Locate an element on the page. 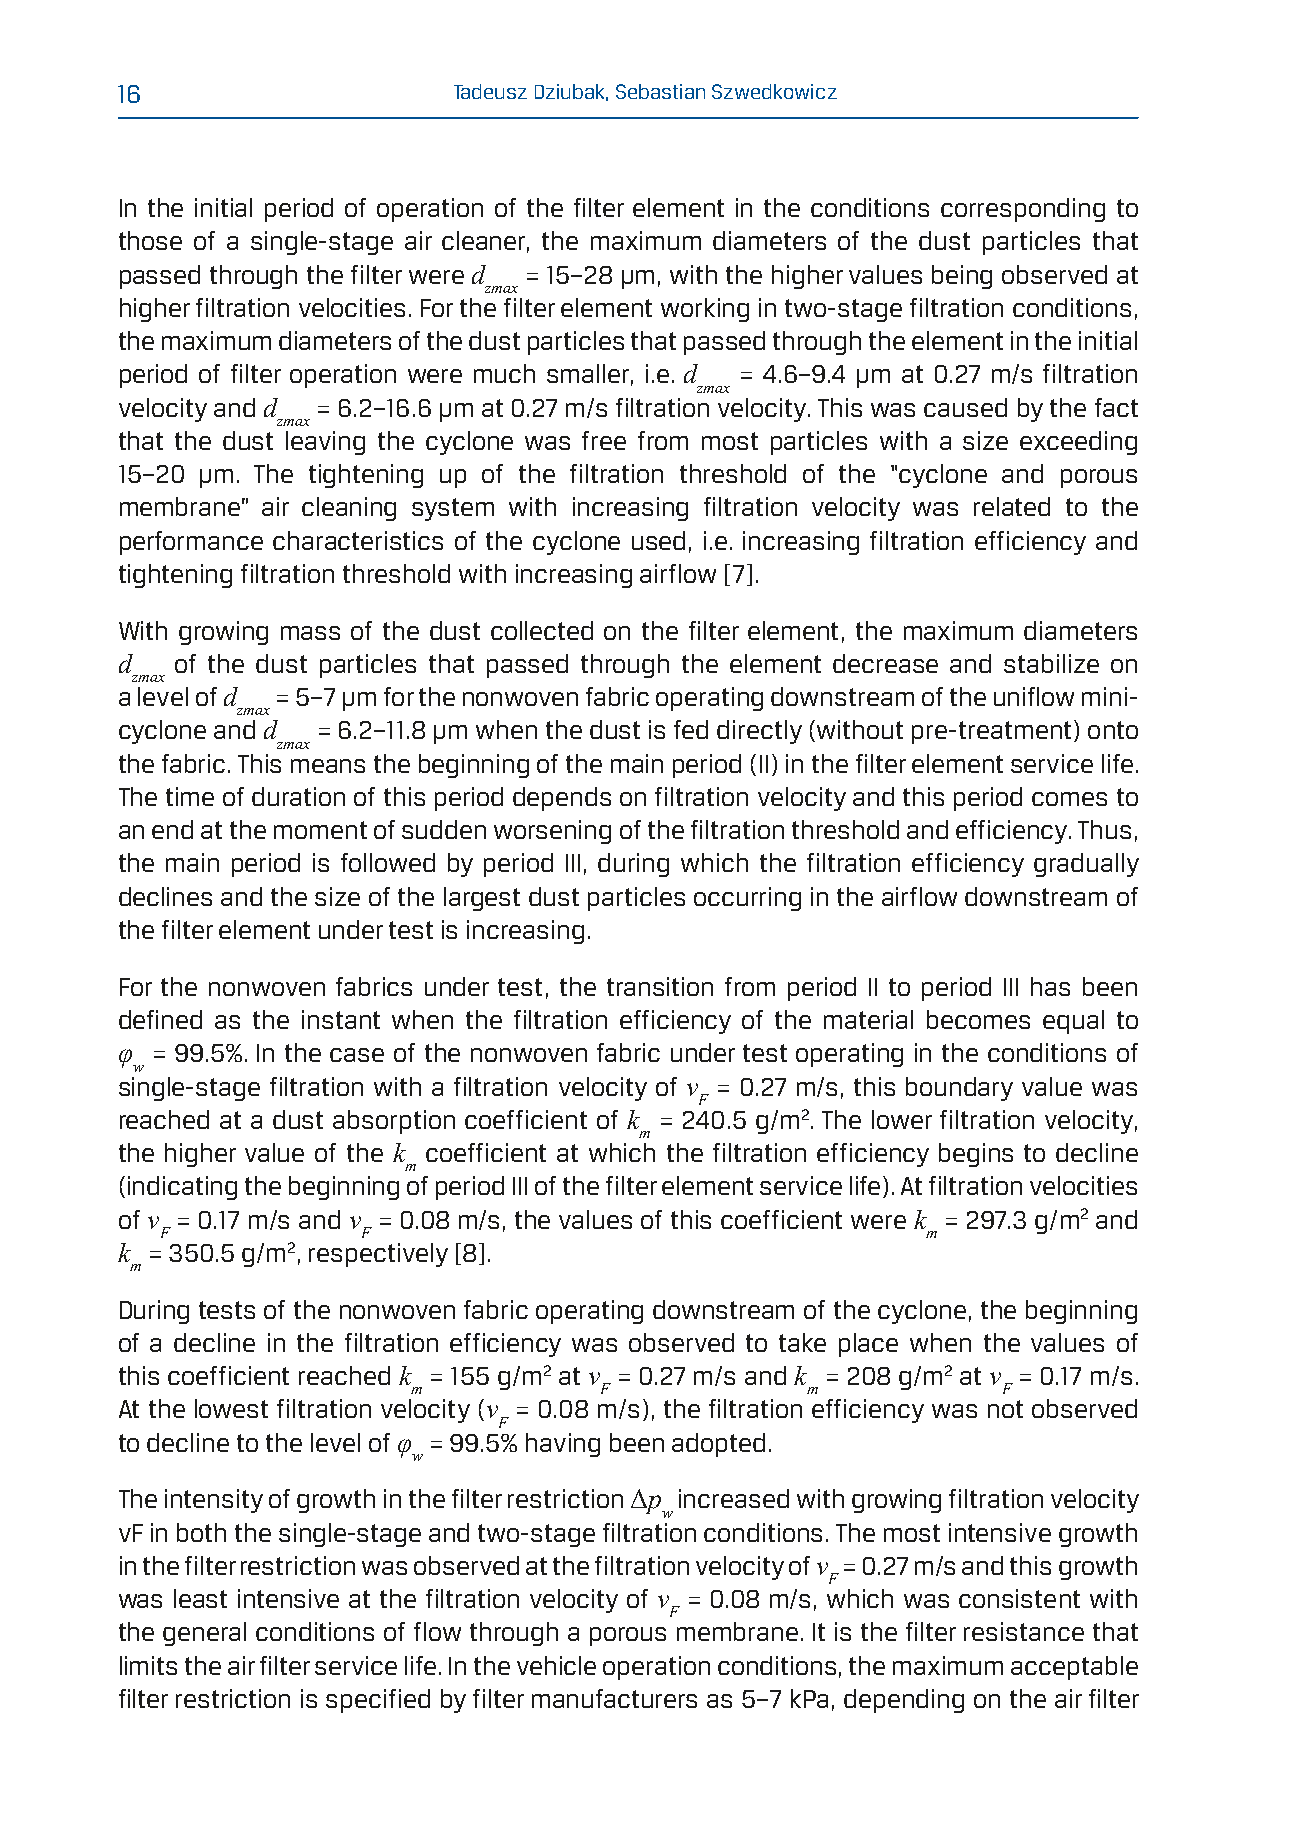  worsening is located at coordinates (552, 832).
